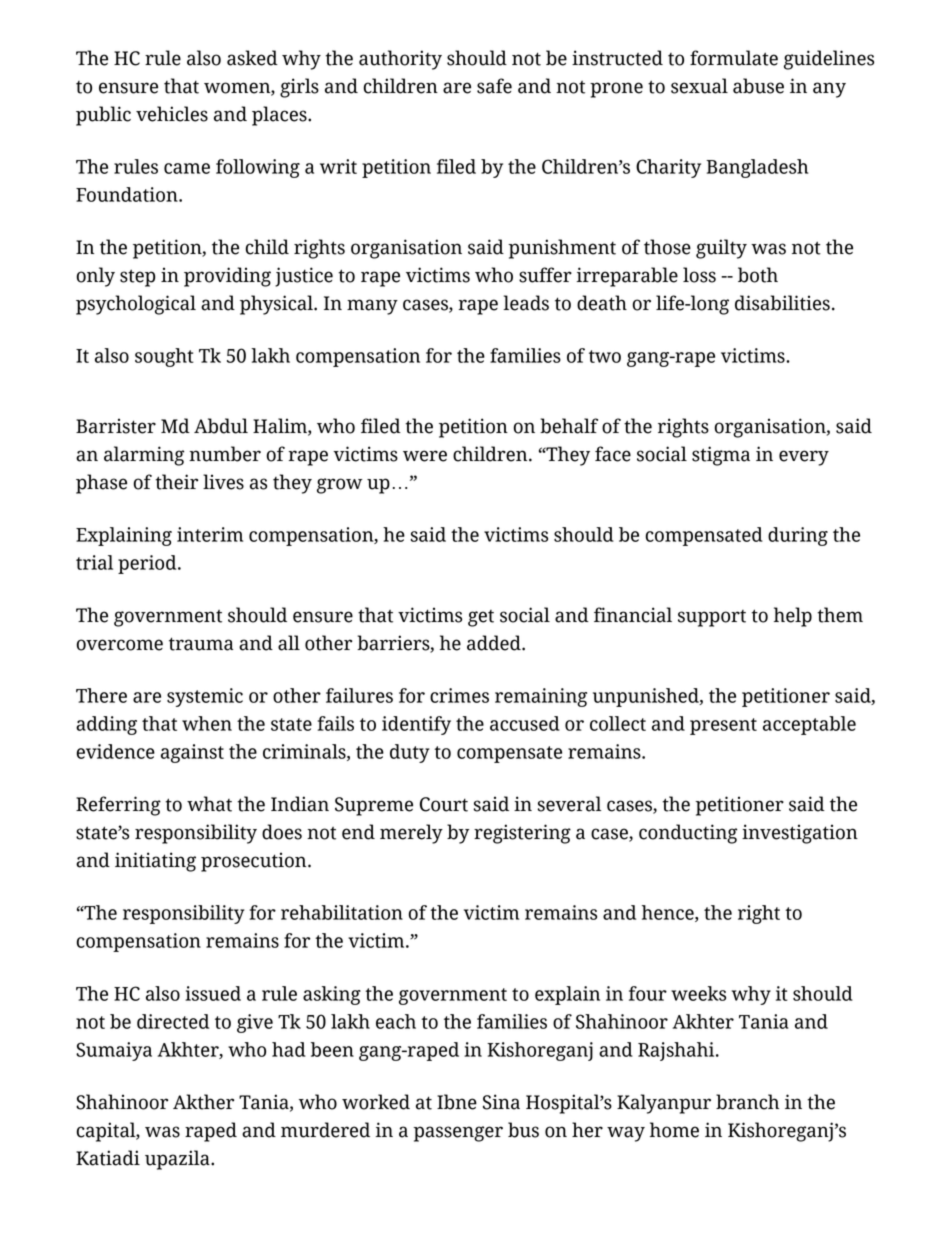 The image size is (952, 1233). What do you see at coordinates (723, 726) in the screenshot?
I see `present` at bounding box center [723, 726].
